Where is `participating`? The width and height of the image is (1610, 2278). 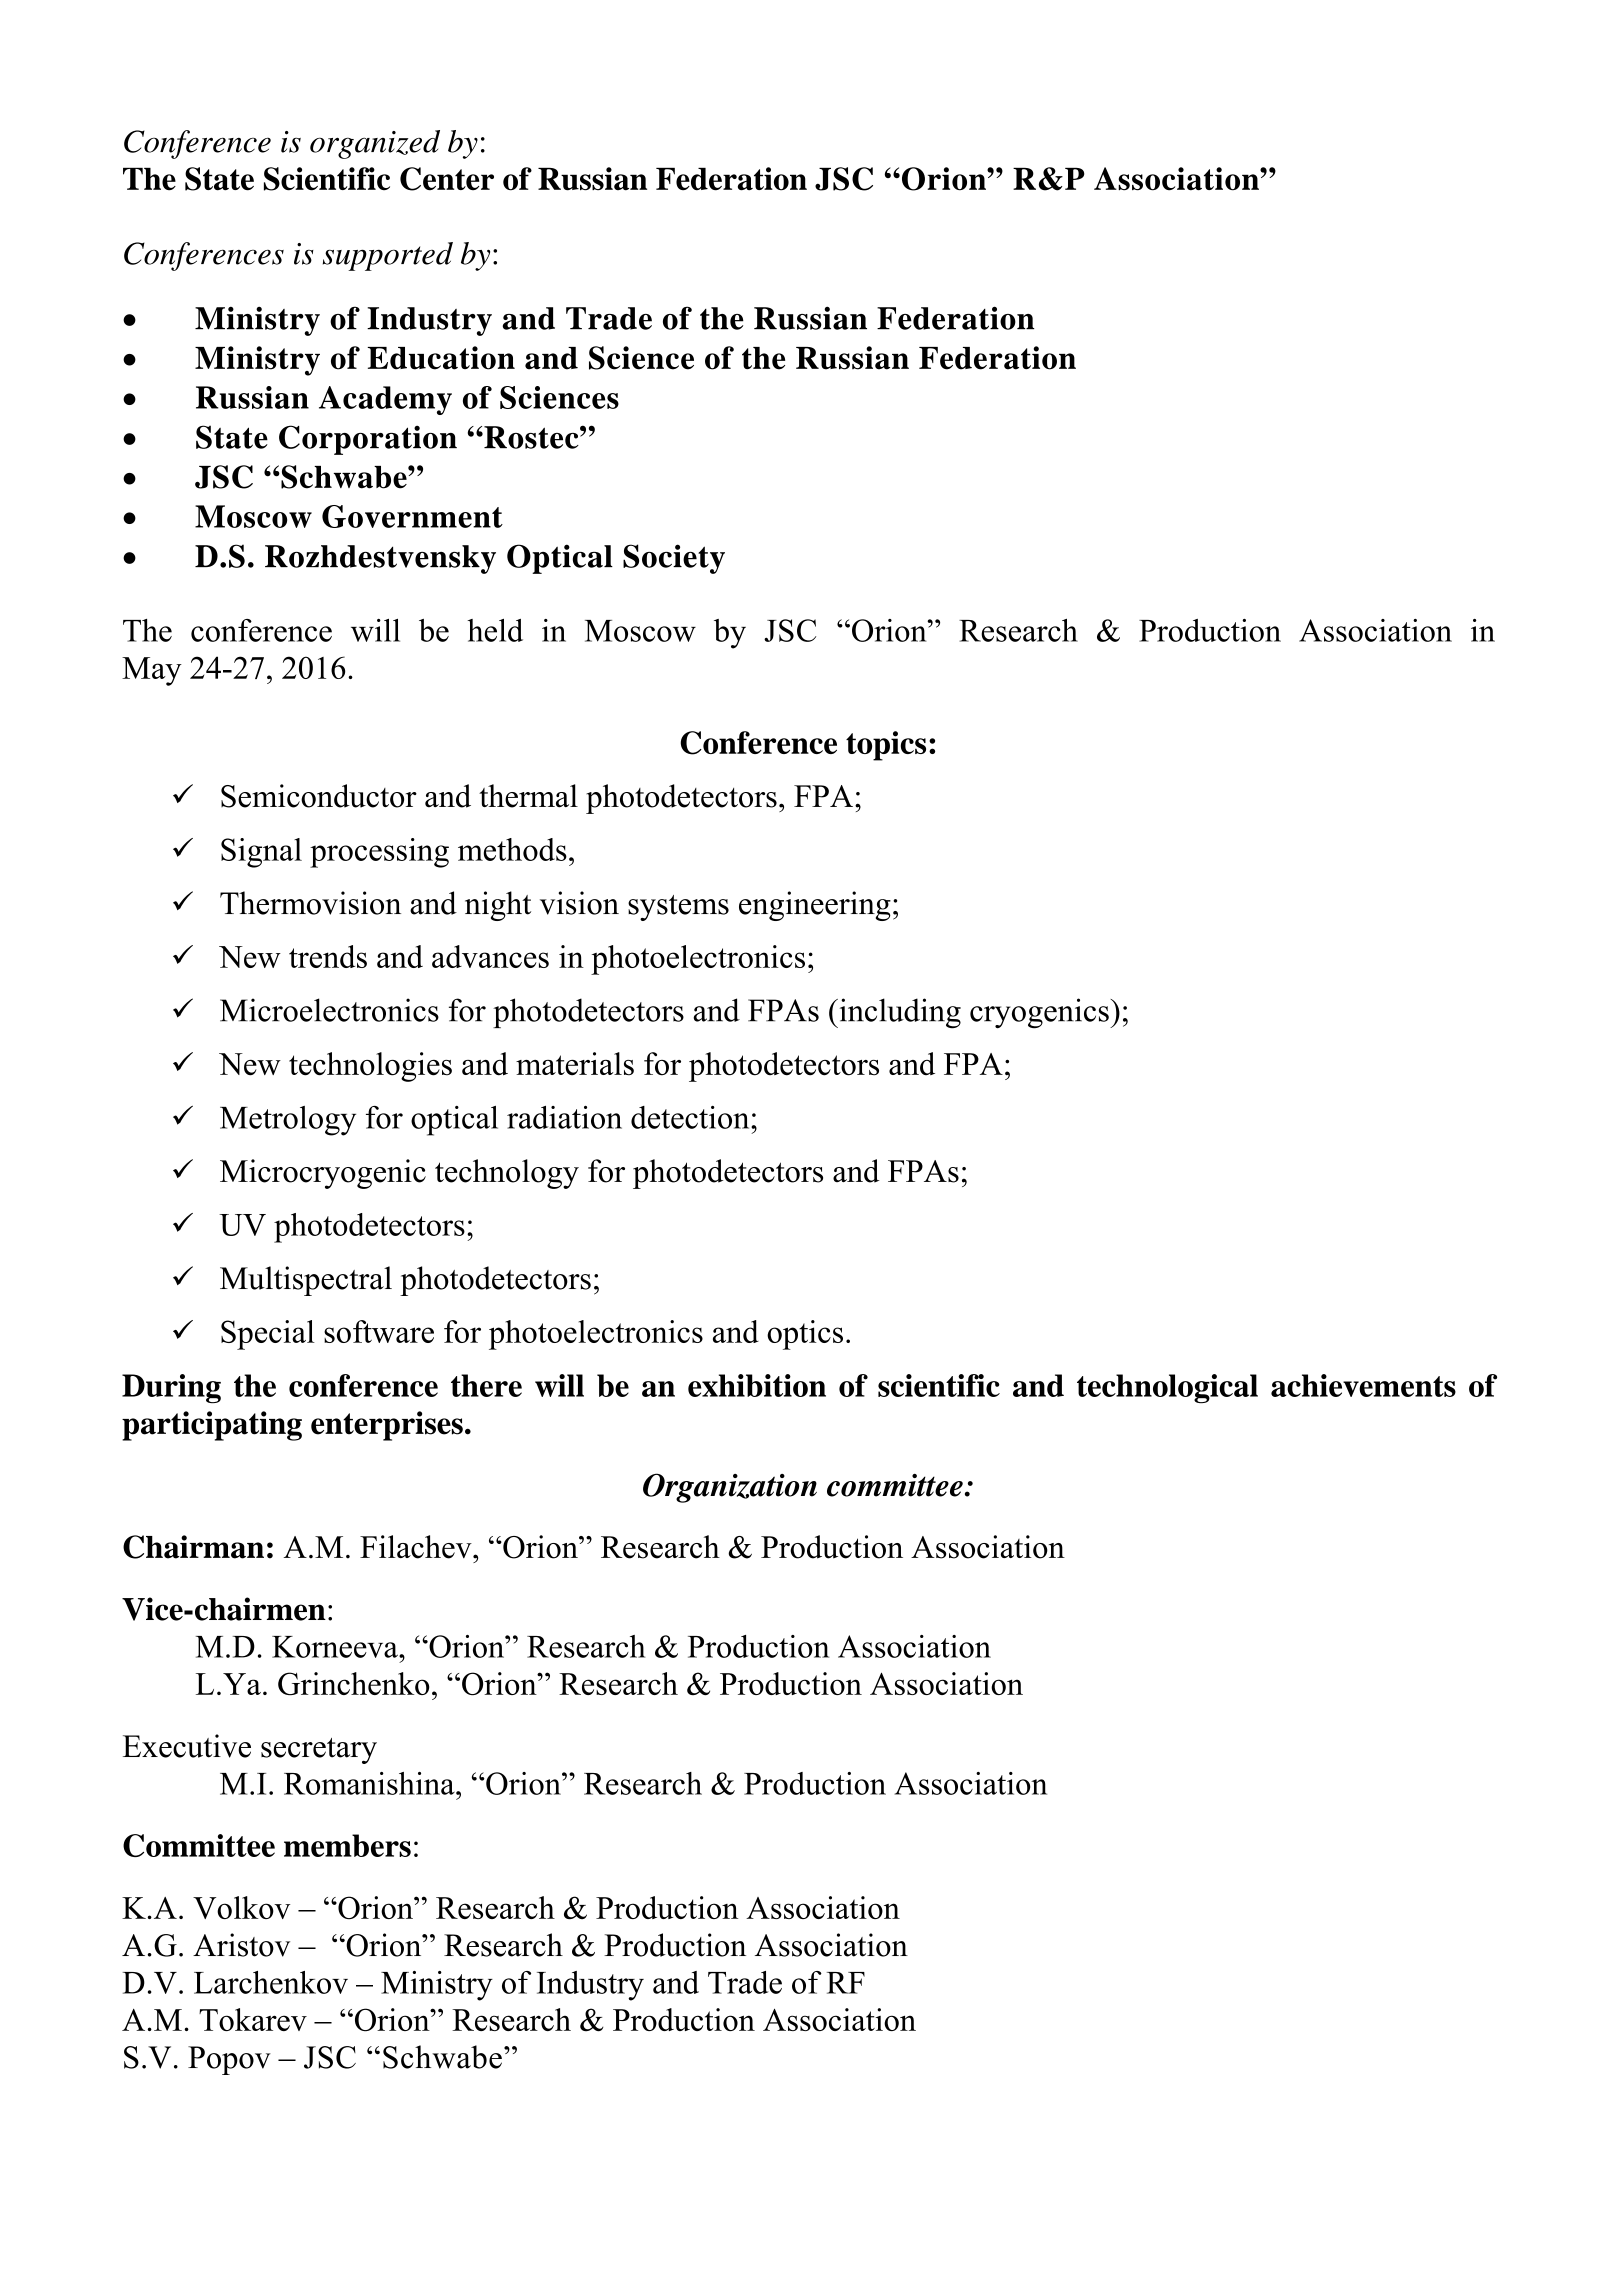 participating is located at coordinates (212, 1426).
